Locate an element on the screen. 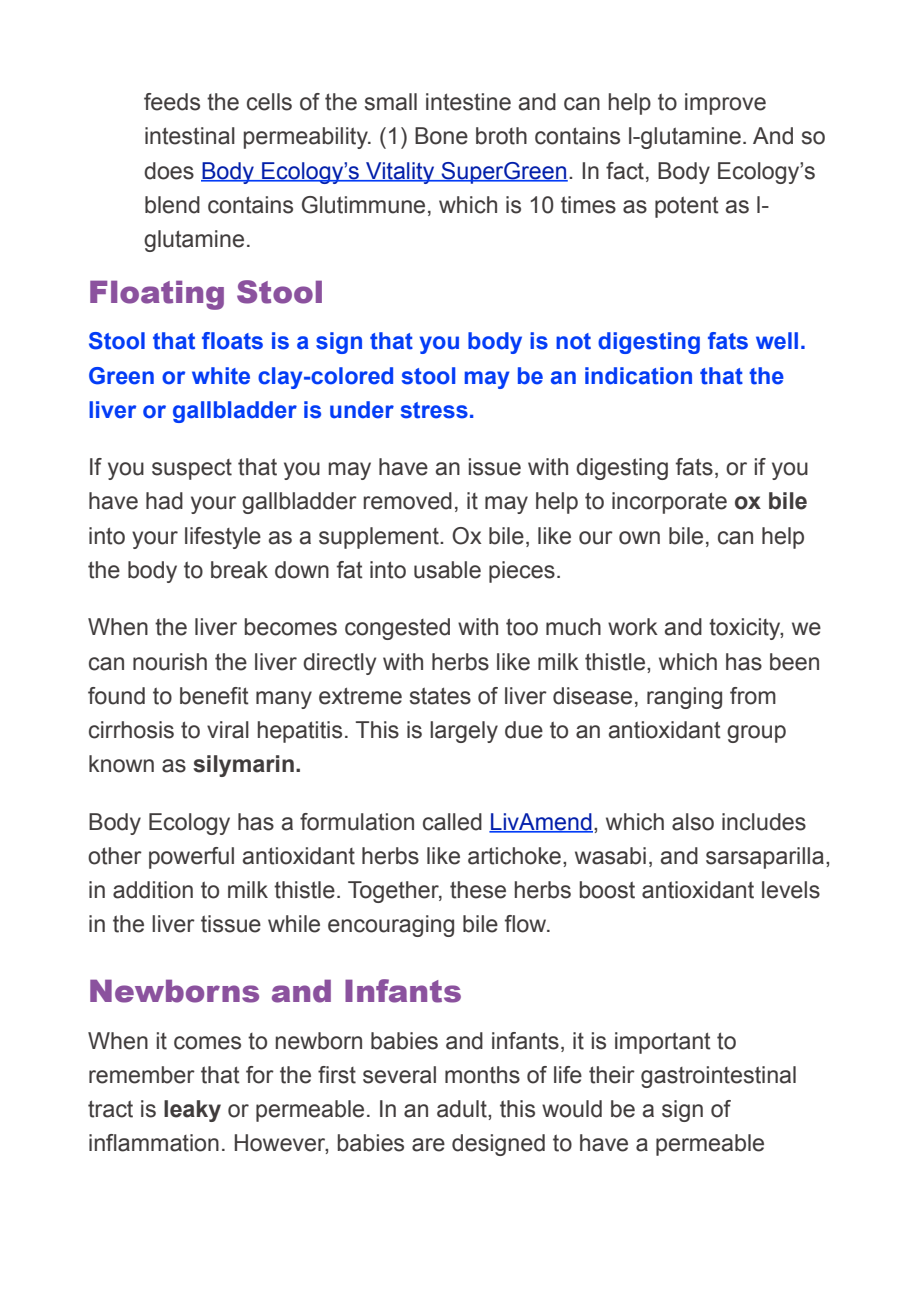 Image resolution: width=924 pixels, height=1308 pixels. improve is located at coordinates (725, 104).
